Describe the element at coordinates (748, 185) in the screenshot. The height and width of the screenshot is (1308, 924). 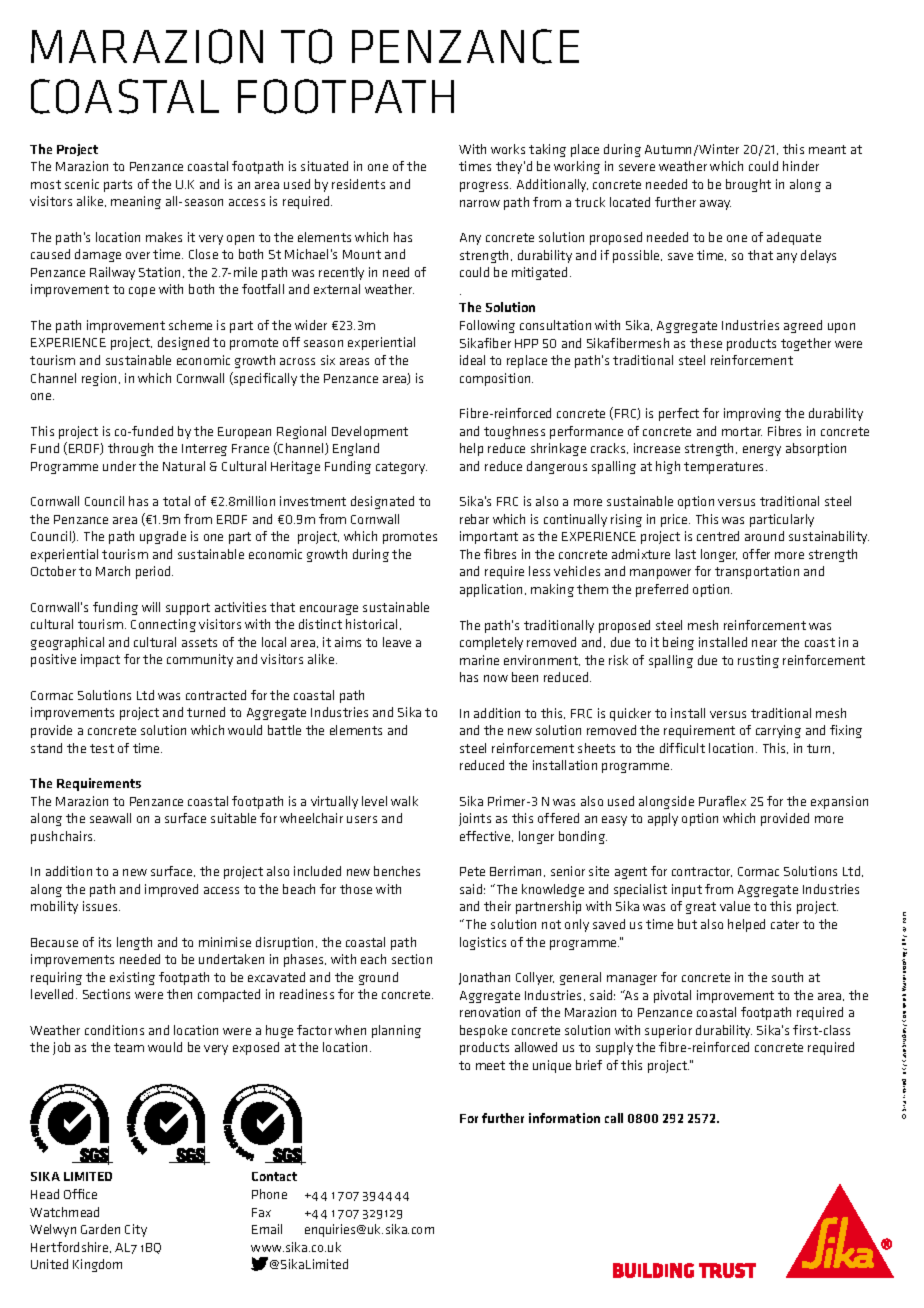
I see `brought` at that location.
